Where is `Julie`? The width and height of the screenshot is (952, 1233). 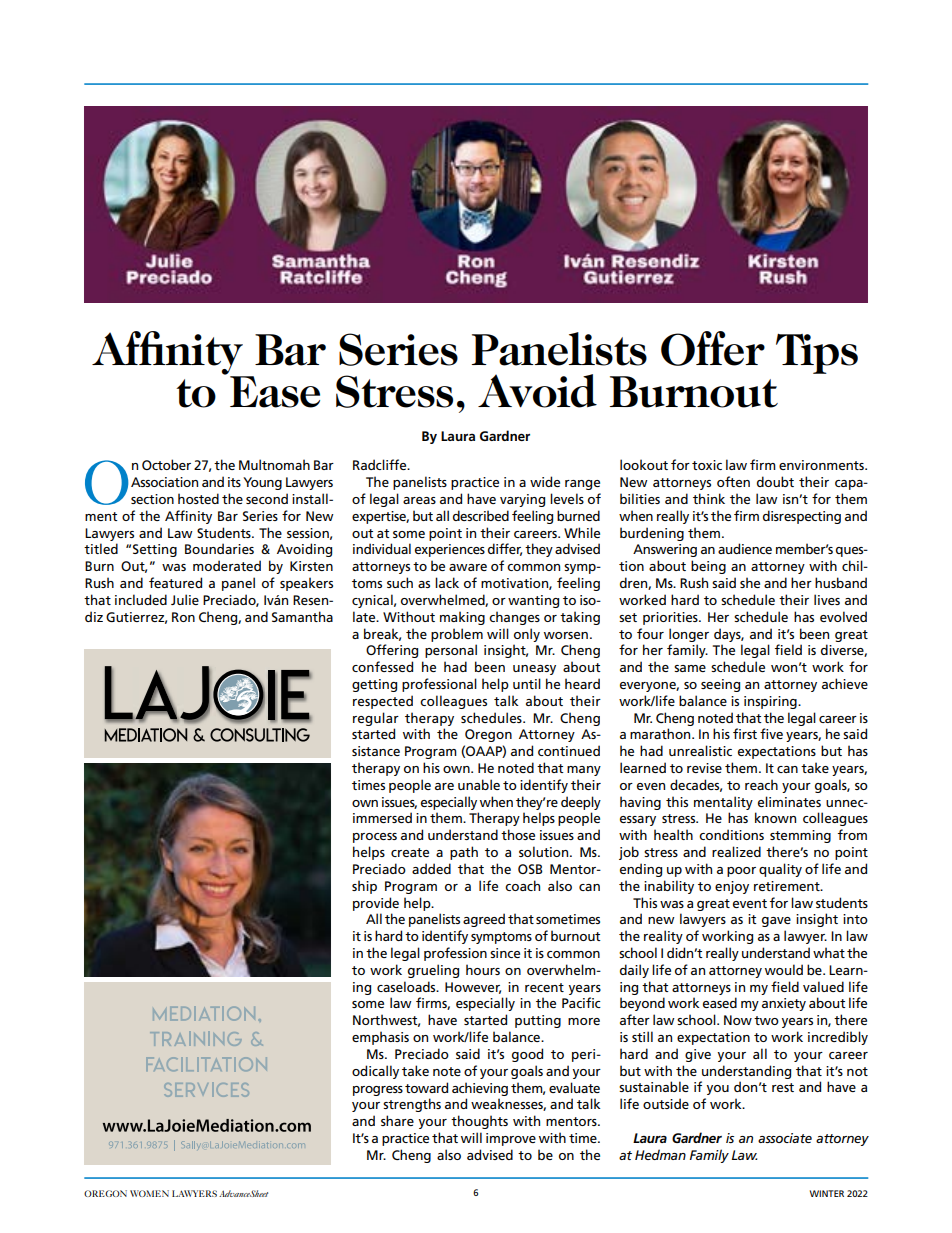
Julie is located at coordinates (185, 599).
